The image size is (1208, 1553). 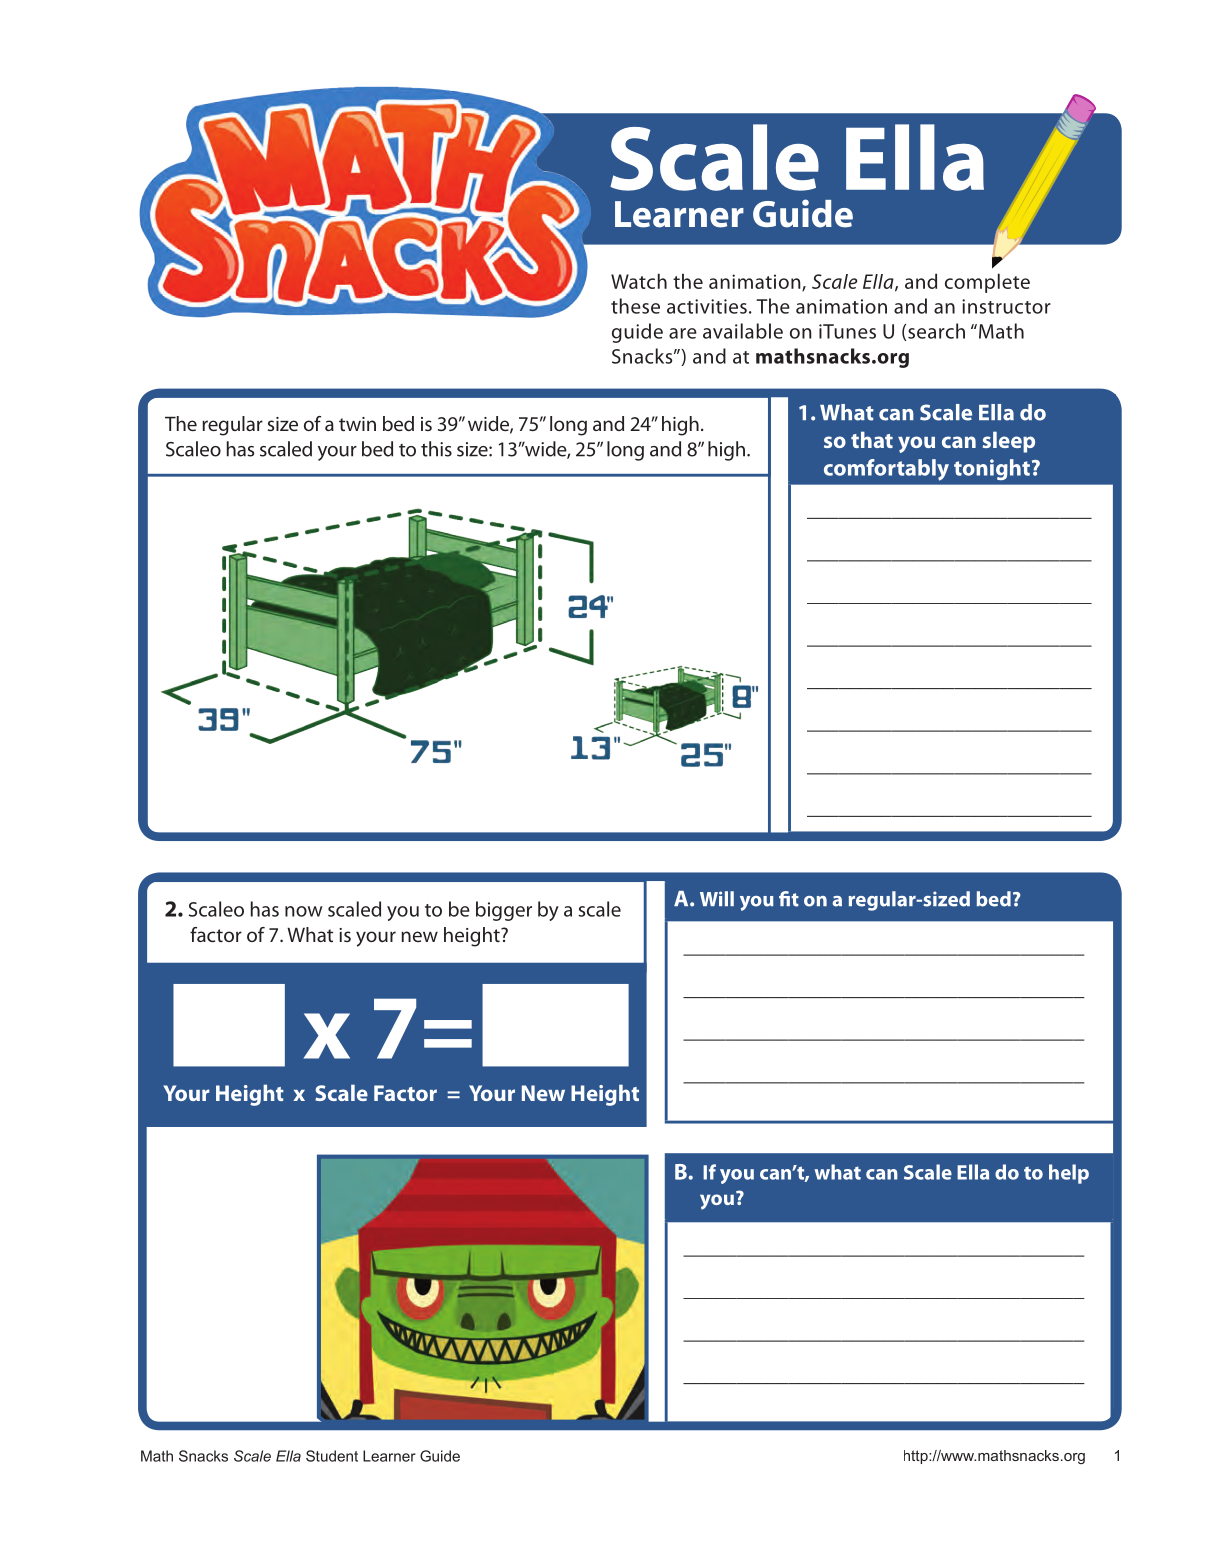 What do you see at coordinates (1069, 1174) in the document?
I see `help` at bounding box center [1069, 1174].
